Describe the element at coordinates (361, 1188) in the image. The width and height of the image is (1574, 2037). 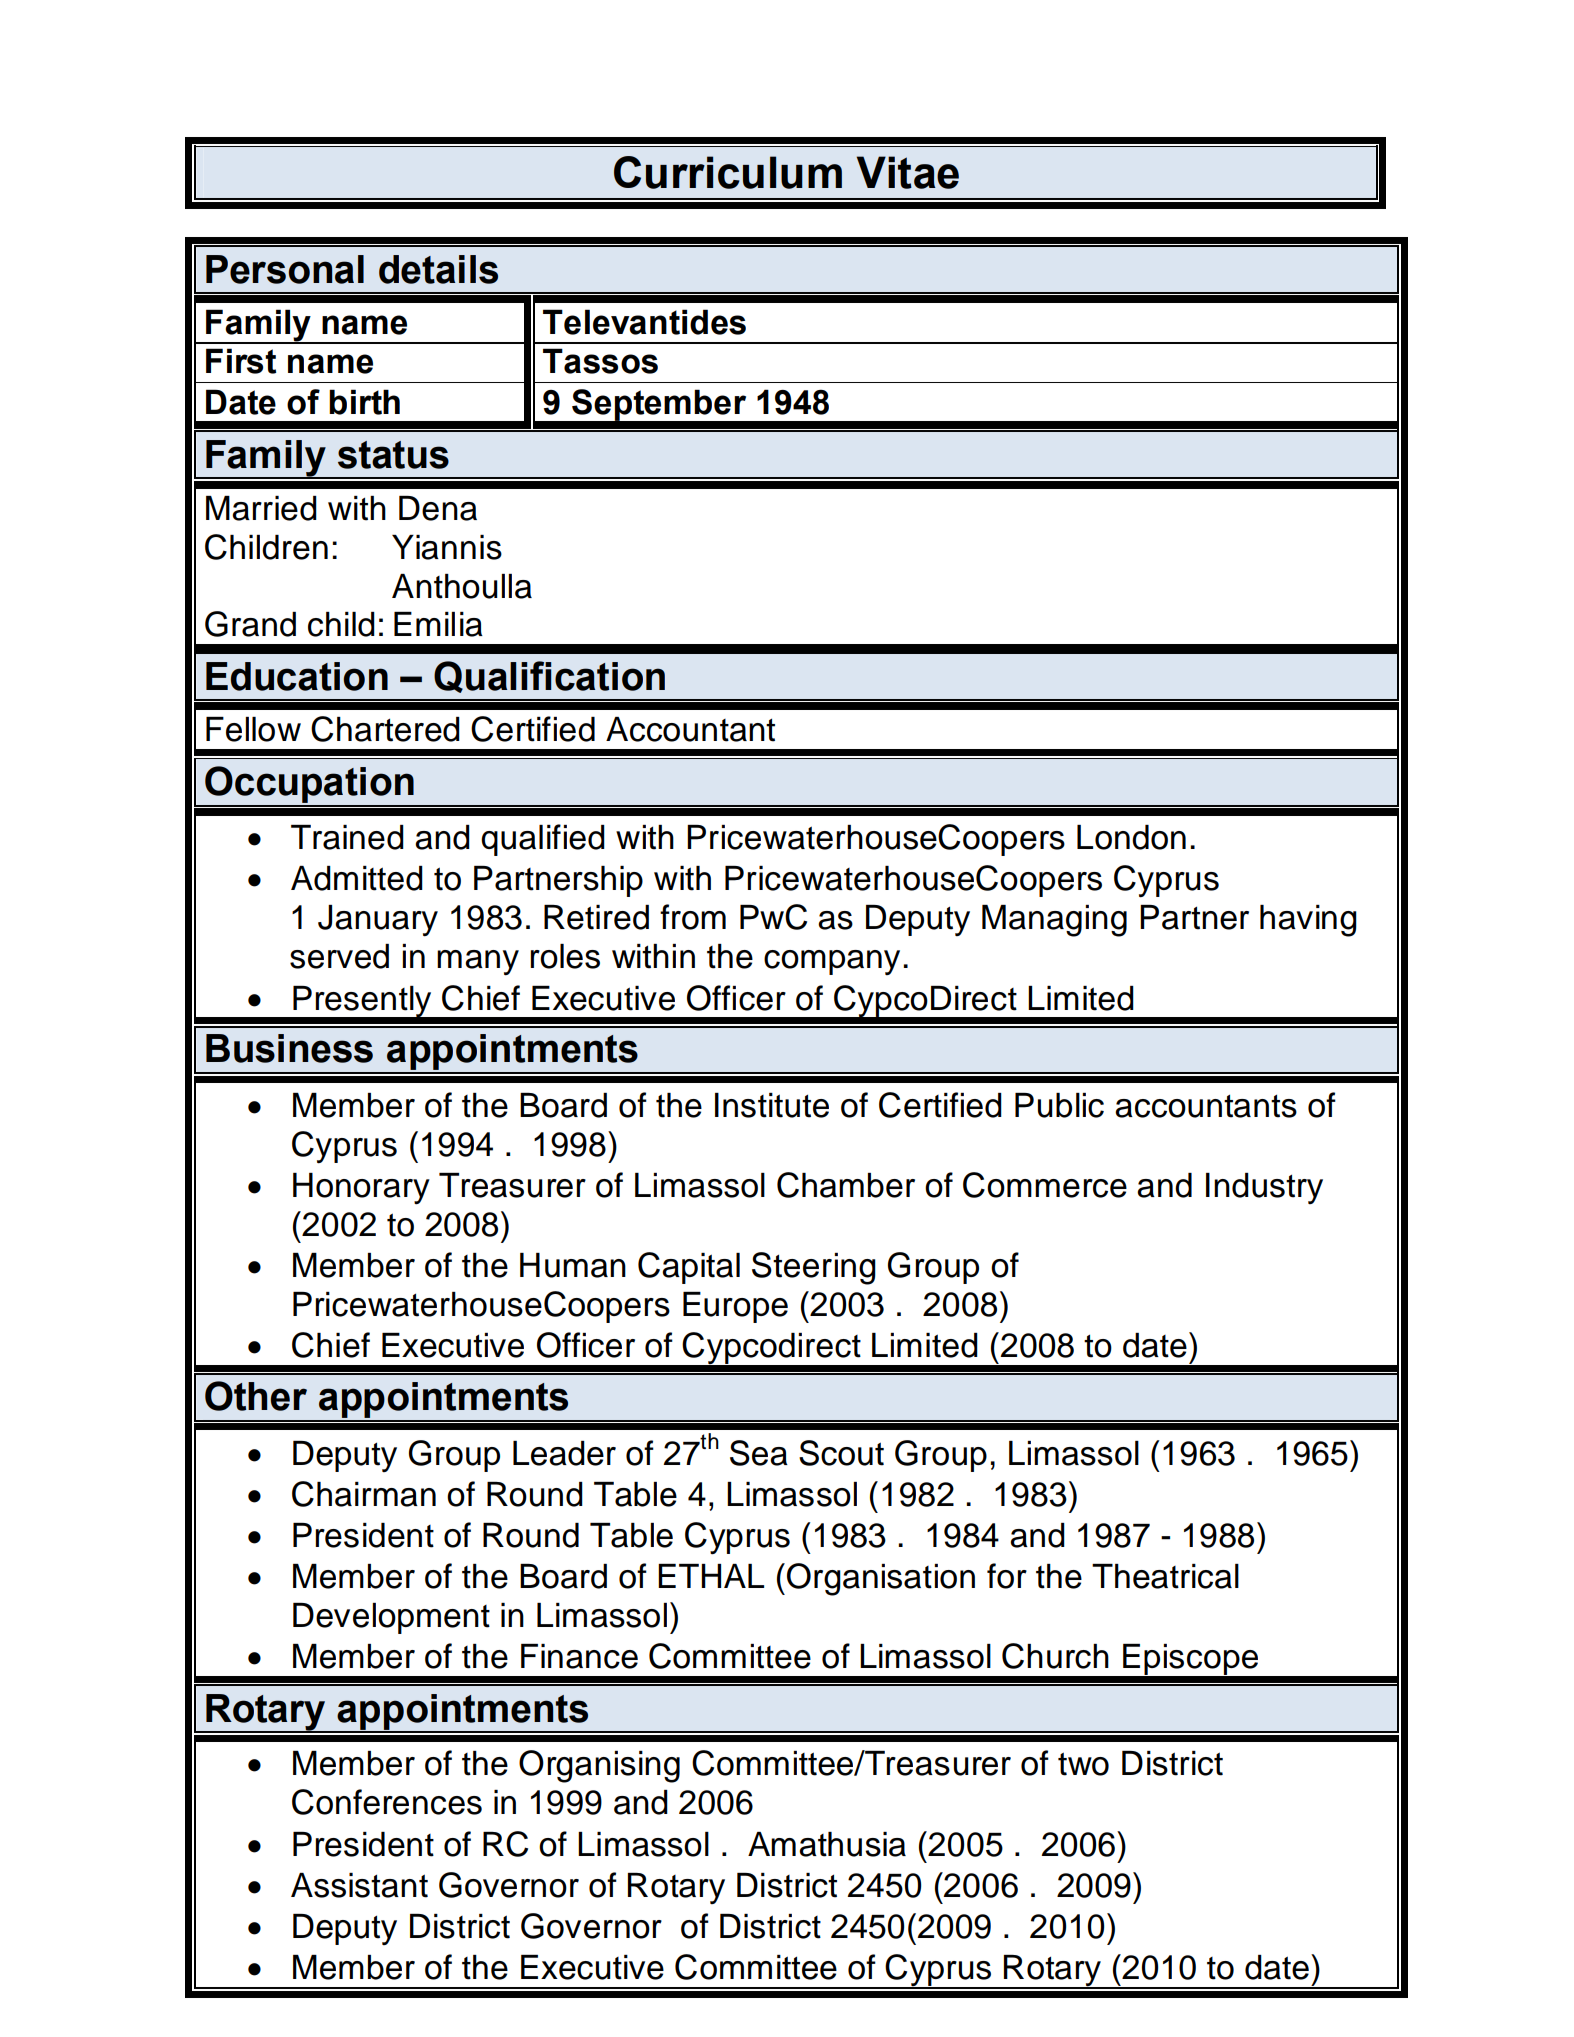
I see `Honorary` at that location.
